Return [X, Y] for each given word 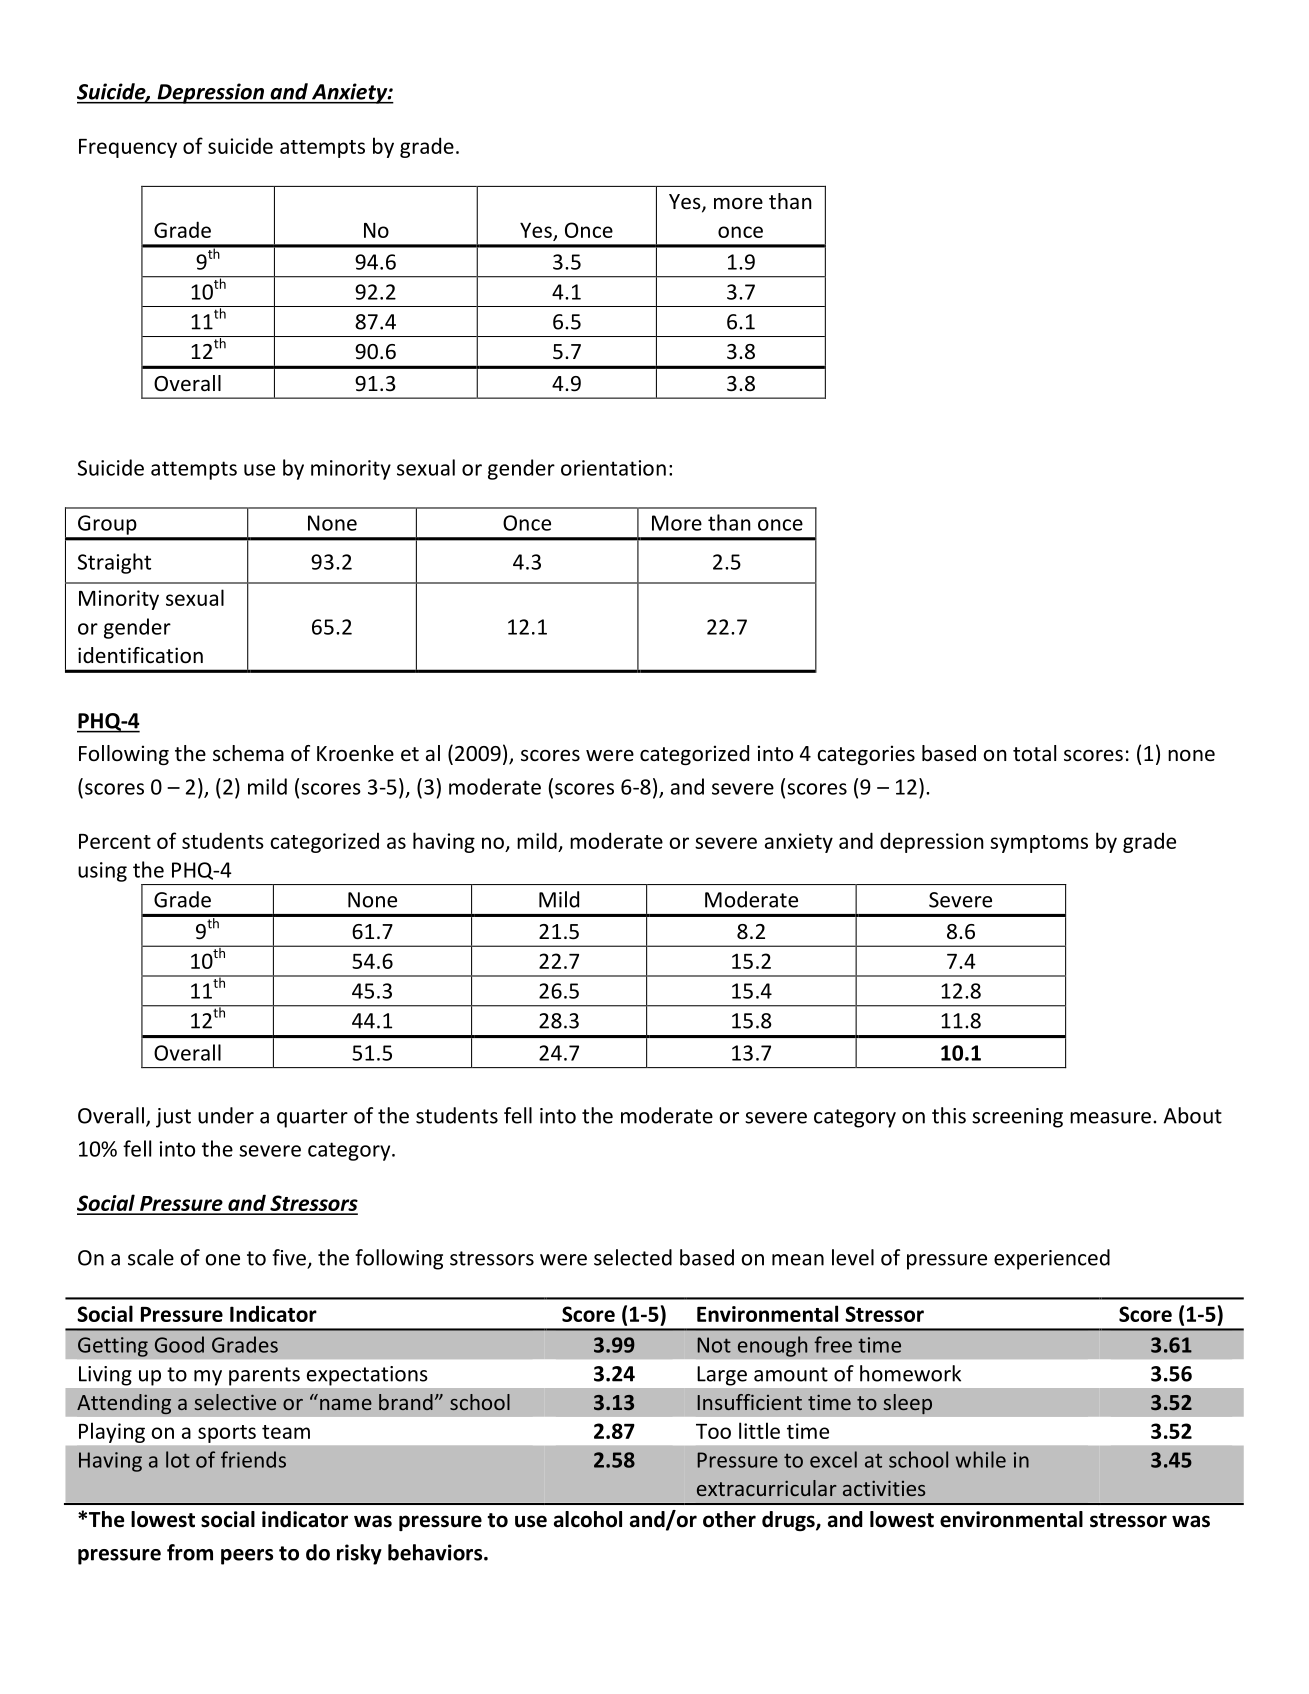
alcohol [588, 1519]
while [981, 1459]
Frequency [128, 148]
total [1034, 753]
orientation [613, 468]
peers [247, 1557]
